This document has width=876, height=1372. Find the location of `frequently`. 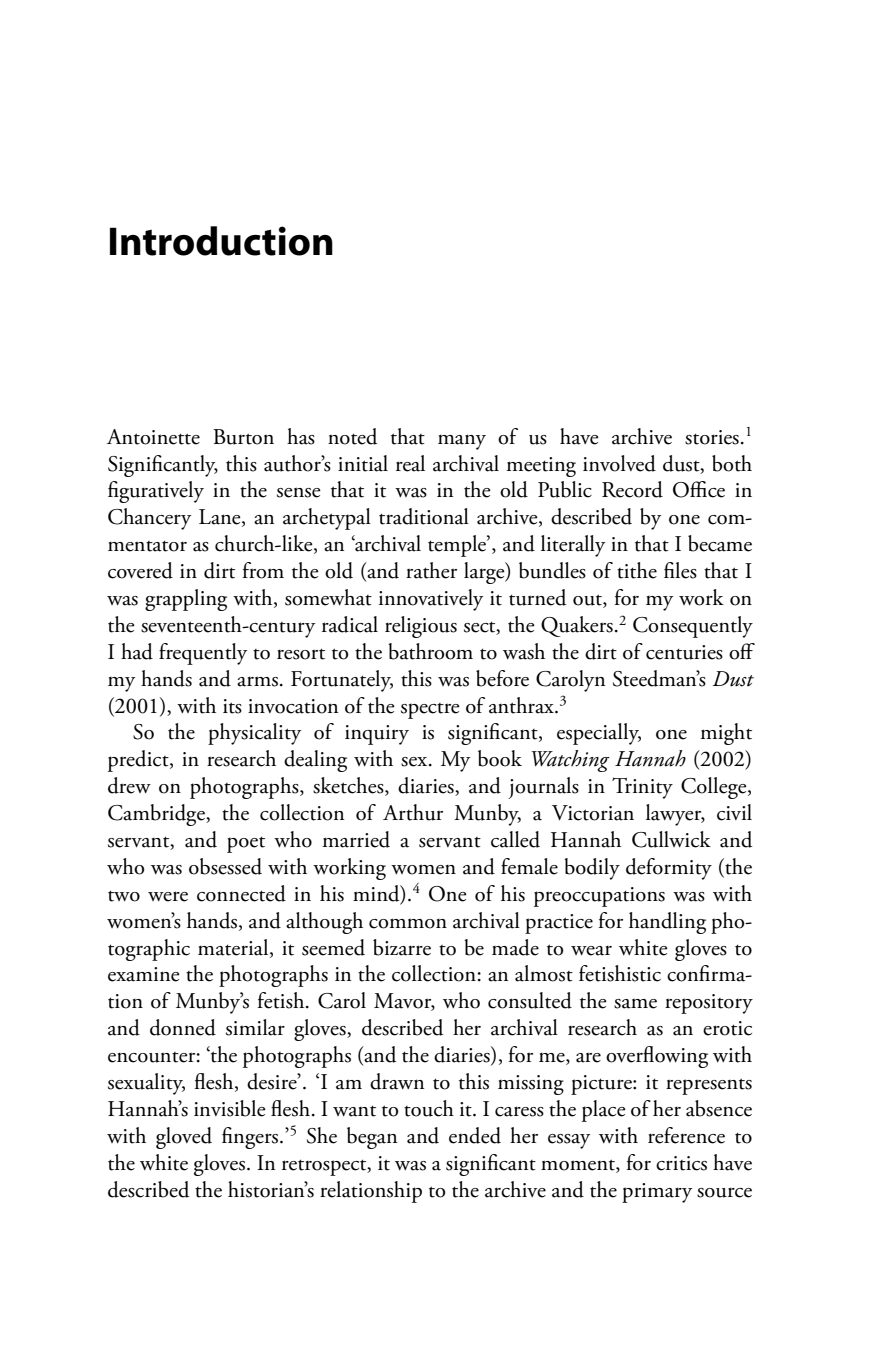

frequently is located at coordinates (203, 654).
